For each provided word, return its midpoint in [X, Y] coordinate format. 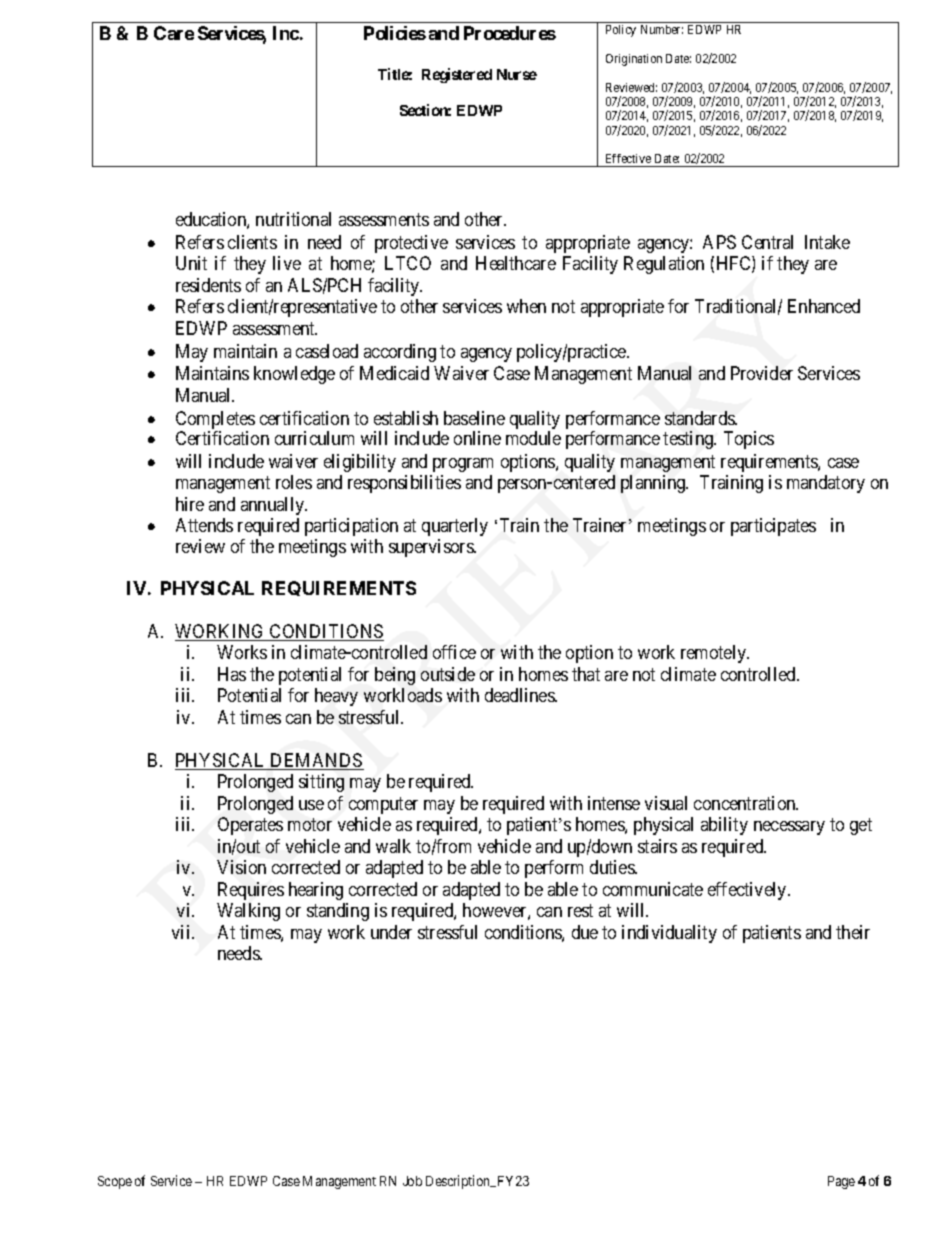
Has [232, 674]
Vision [241, 867]
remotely [715, 654]
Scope [115, 1182]
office [454, 652]
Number [662, 29]
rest [580, 911]
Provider [762, 373]
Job [412, 1181]
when [526, 306]
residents [208, 285]
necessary [789, 828]
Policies [395, 33]
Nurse [517, 74]
